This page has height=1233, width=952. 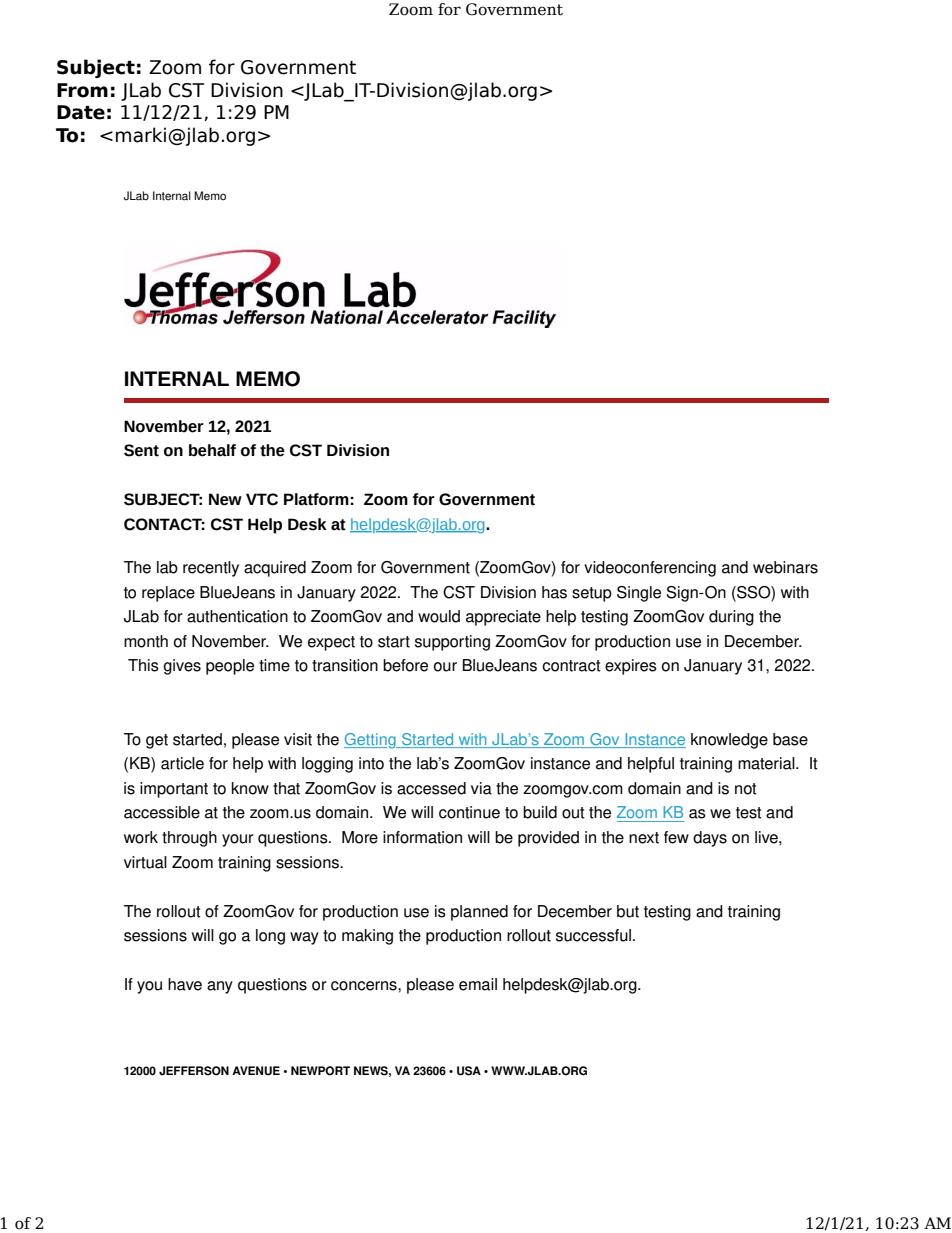 I want to click on accessible, so click(x=162, y=812).
